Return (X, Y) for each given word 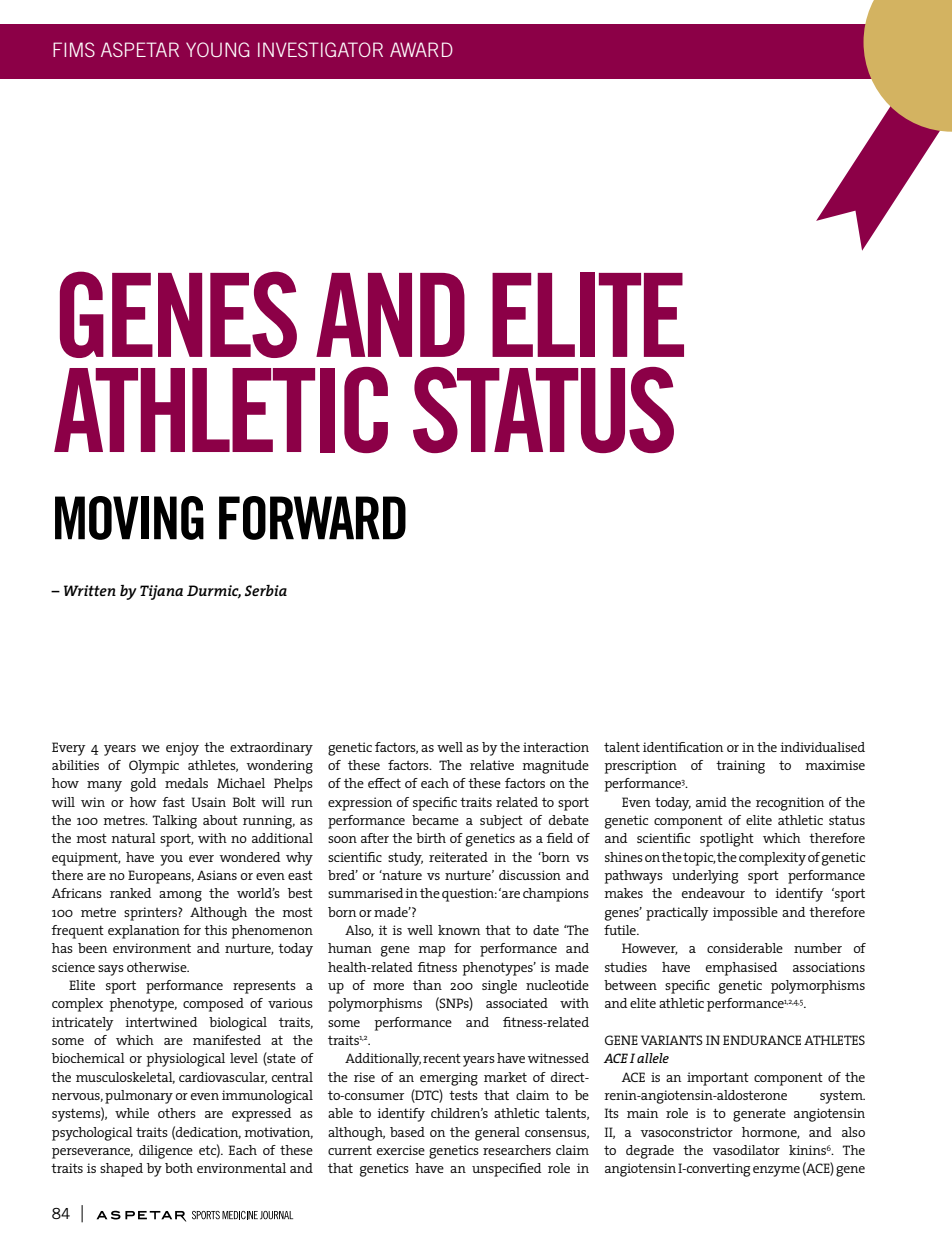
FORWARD (312, 518)
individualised (822, 747)
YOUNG (218, 49)
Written (90, 590)
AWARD (421, 49)
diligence (166, 1152)
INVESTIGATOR (320, 49)
